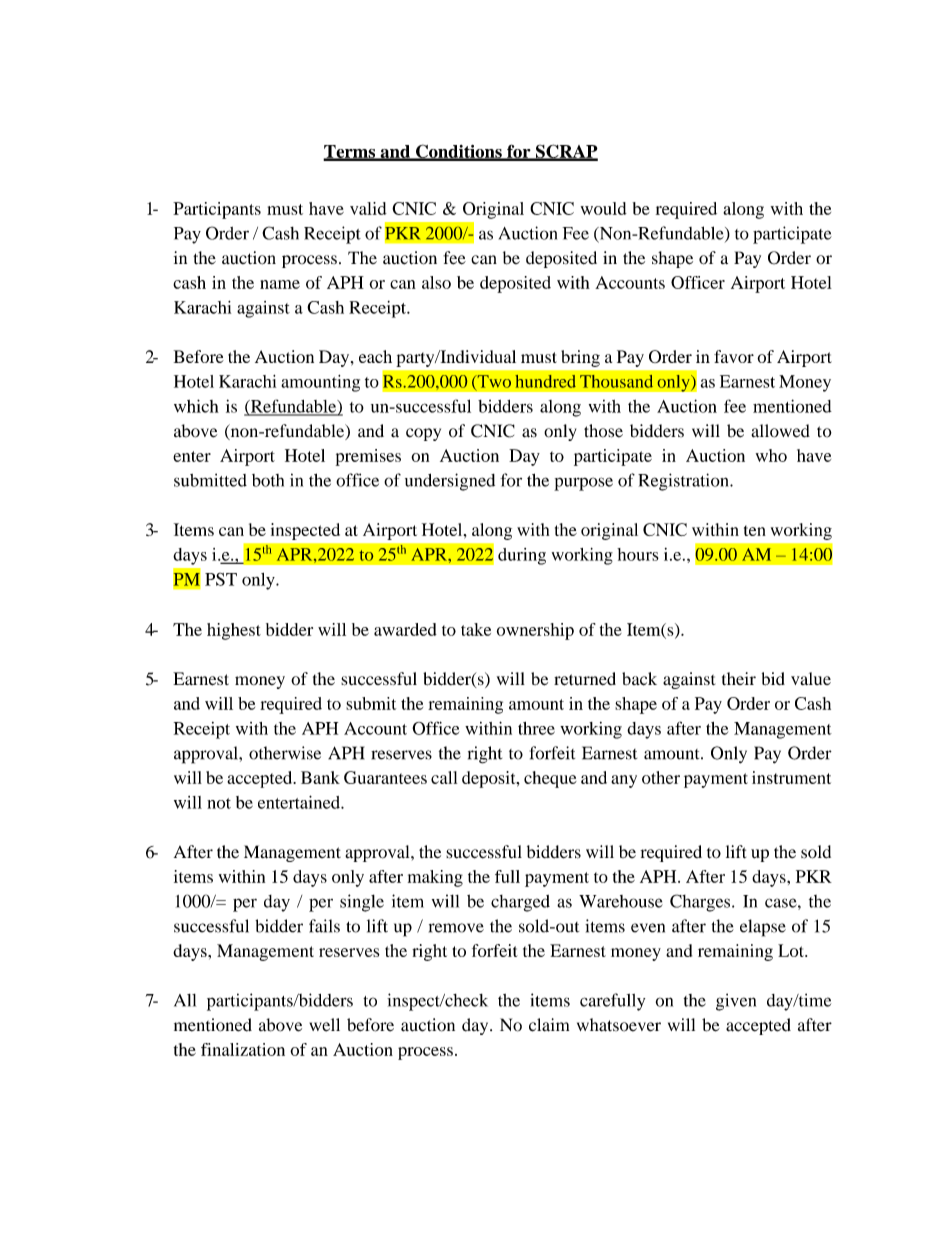  Describe the element at coordinates (350, 152) in the image. I see `Terms` at that location.
